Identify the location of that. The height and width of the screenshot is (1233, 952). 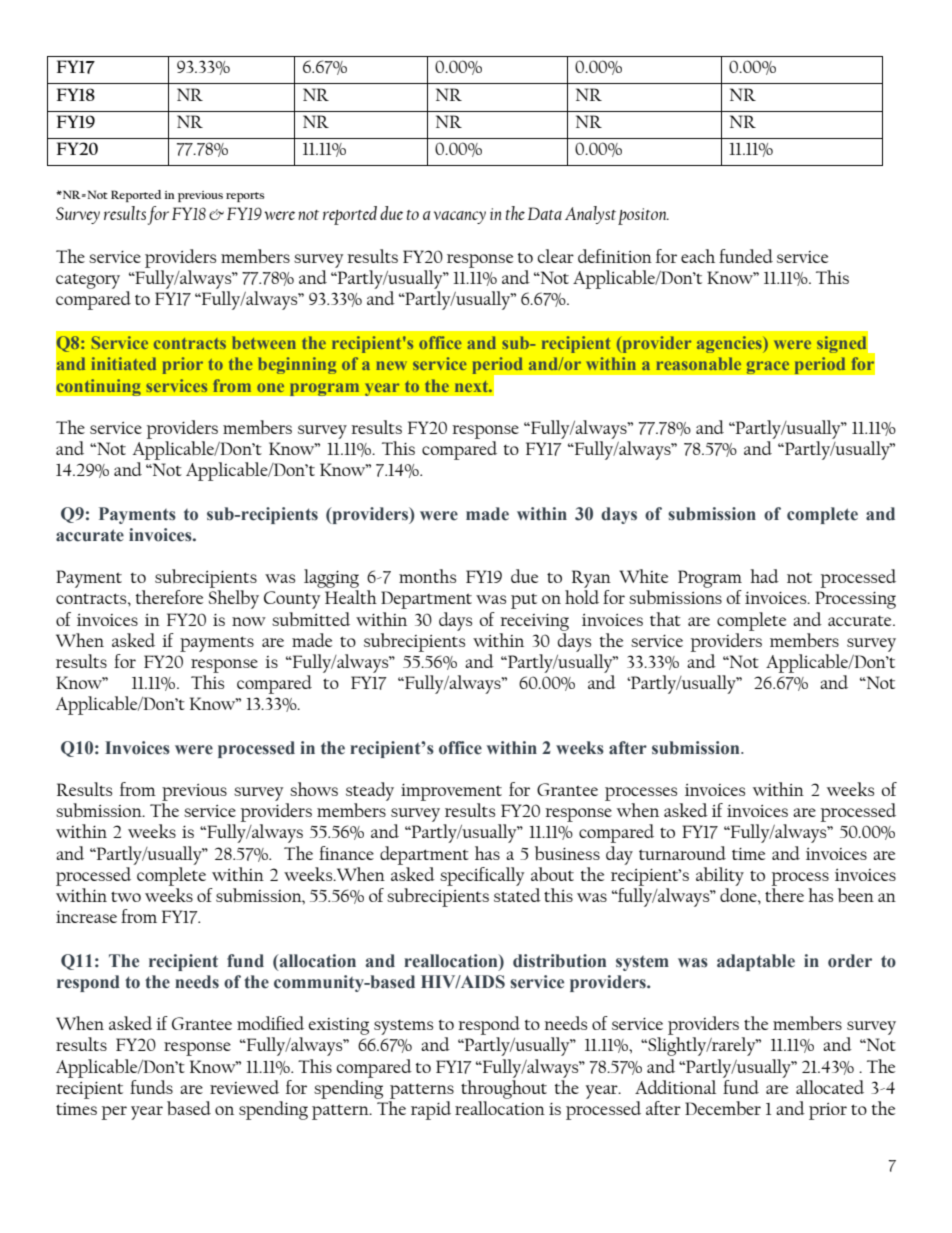
(665, 619).
